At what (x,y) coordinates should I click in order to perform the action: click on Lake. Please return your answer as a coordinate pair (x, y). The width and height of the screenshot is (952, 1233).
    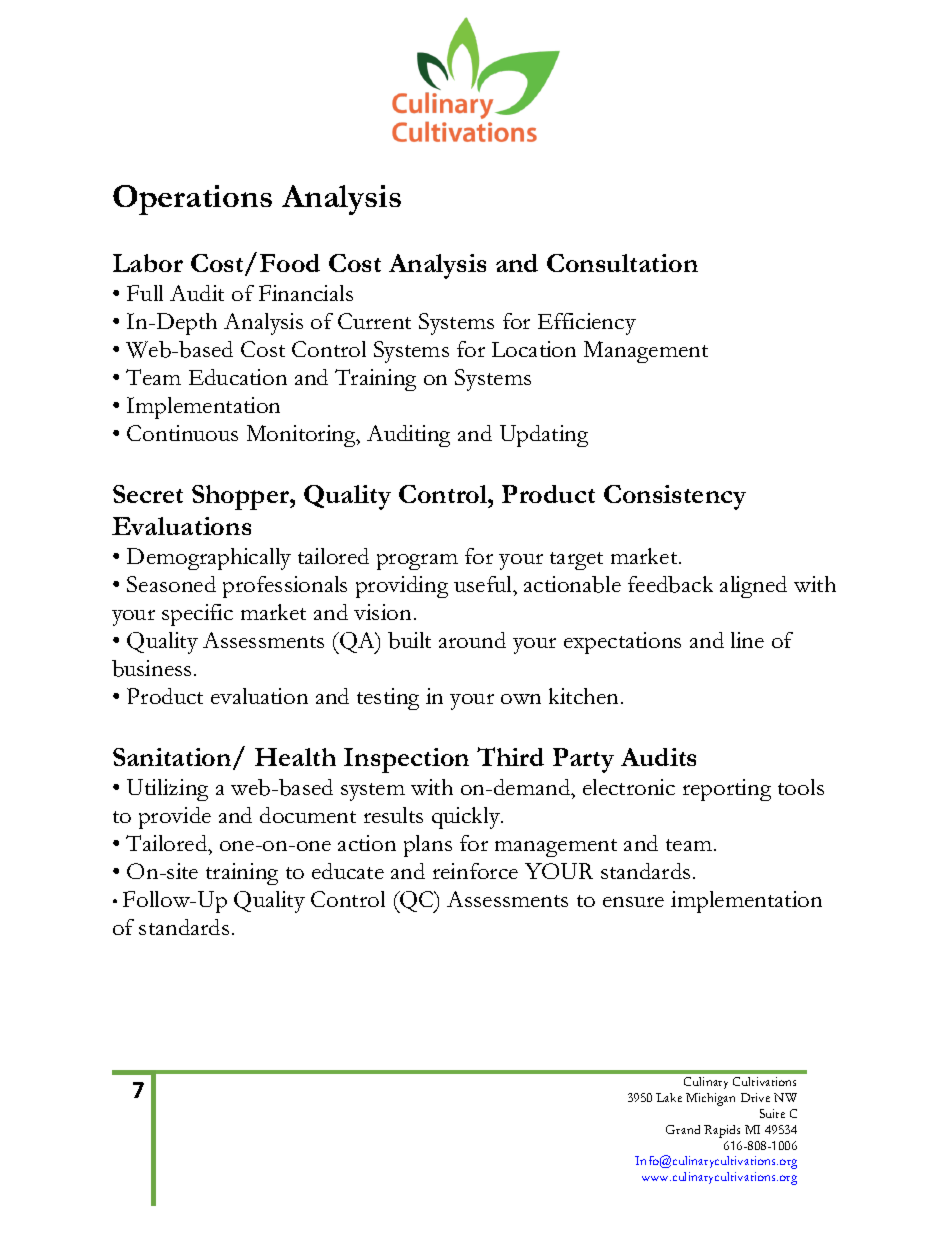
    Looking at the image, I should click on (669, 1097).
